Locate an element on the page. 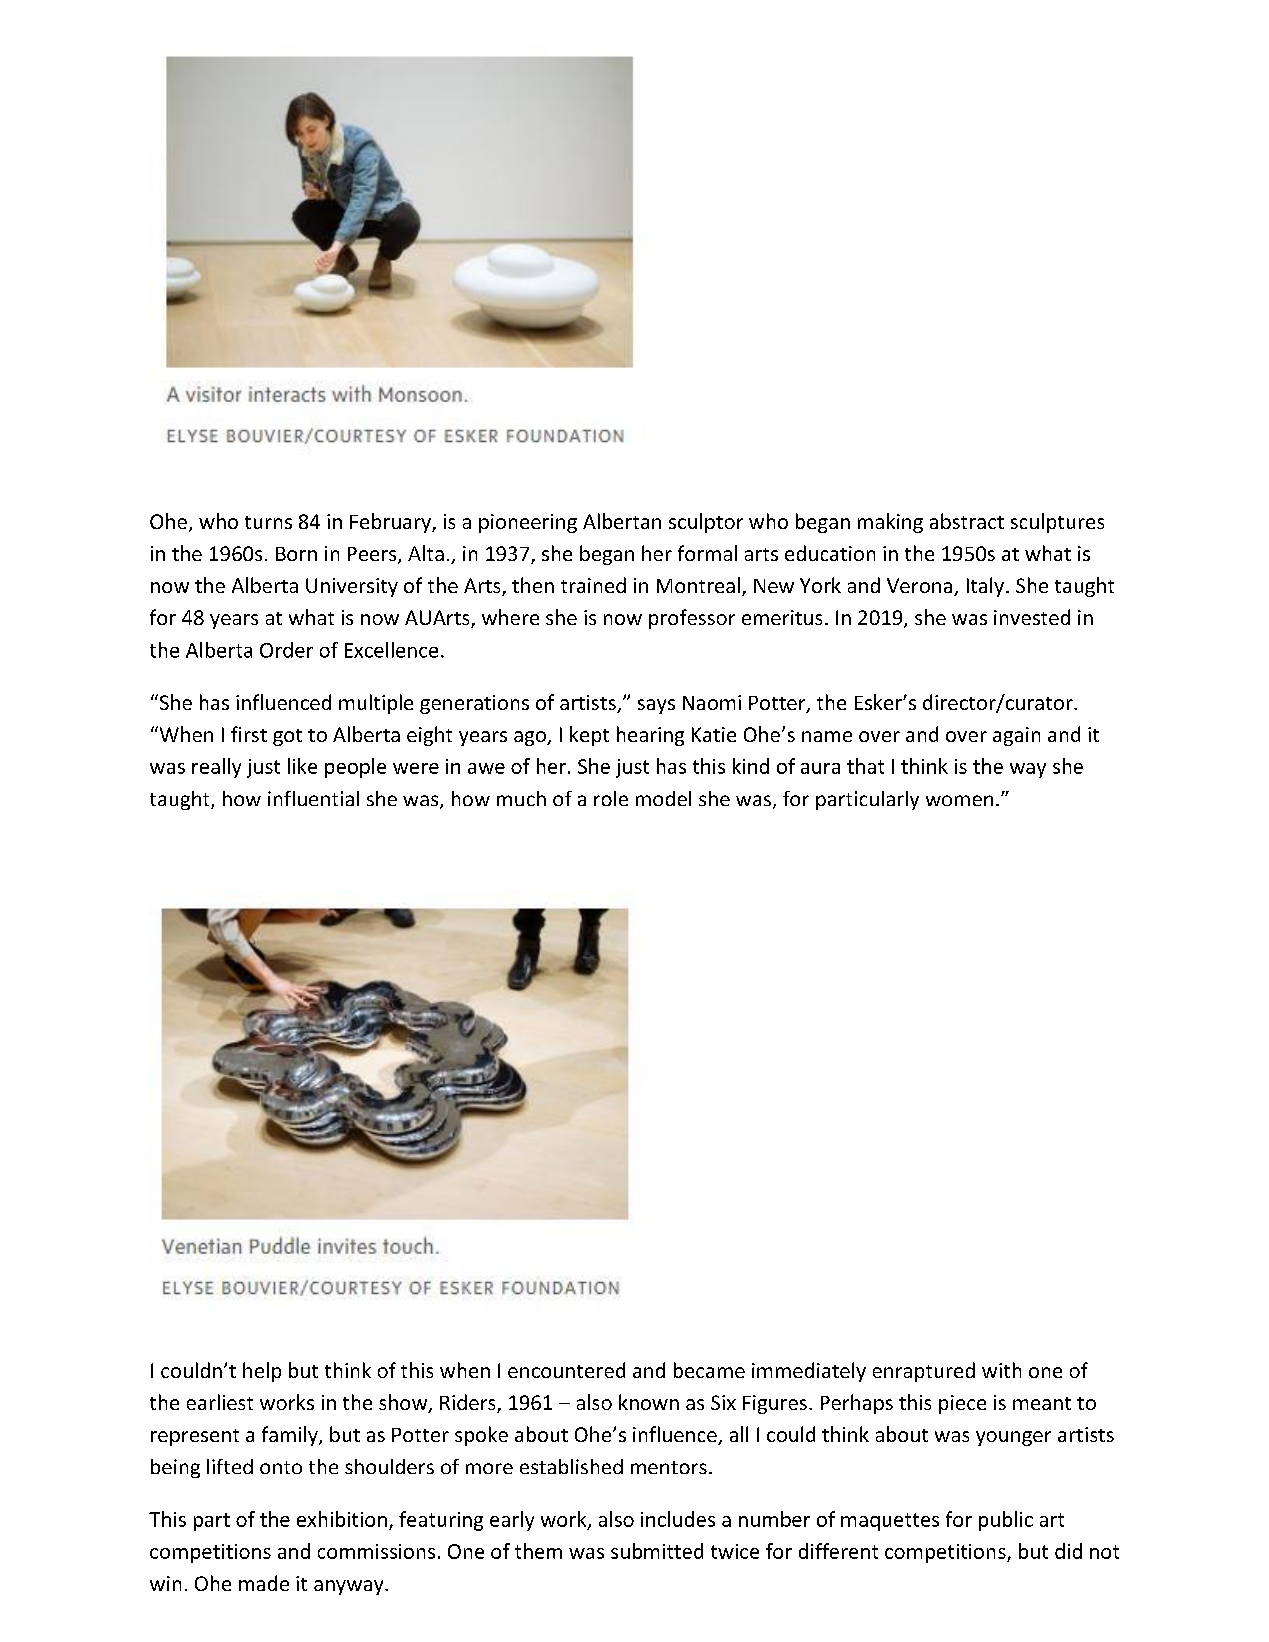 Image resolution: width=1269 pixels, height=1642 pixels. submitted is located at coordinates (657, 1551).
